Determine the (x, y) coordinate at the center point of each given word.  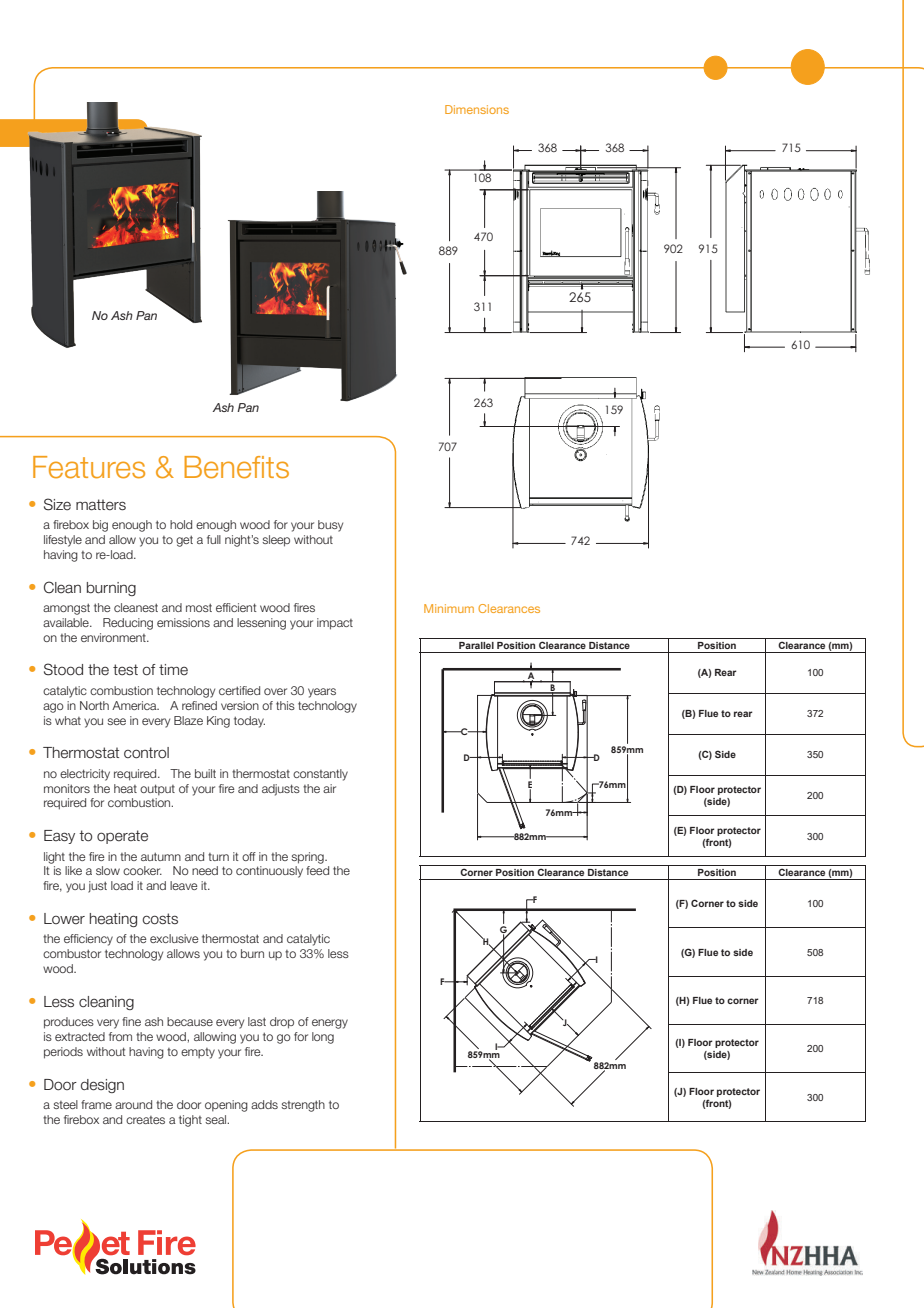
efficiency (88, 940)
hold (181, 524)
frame (96, 1104)
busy (330, 526)
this (285, 705)
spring (308, 858)
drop (282, 1023)
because (190, 1021)
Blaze (188, 720)
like (73, 870)
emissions (183, 622)
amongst (66, 609)
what (68, 720)
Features (89, 467)
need (205, 870)
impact (335, 624)
